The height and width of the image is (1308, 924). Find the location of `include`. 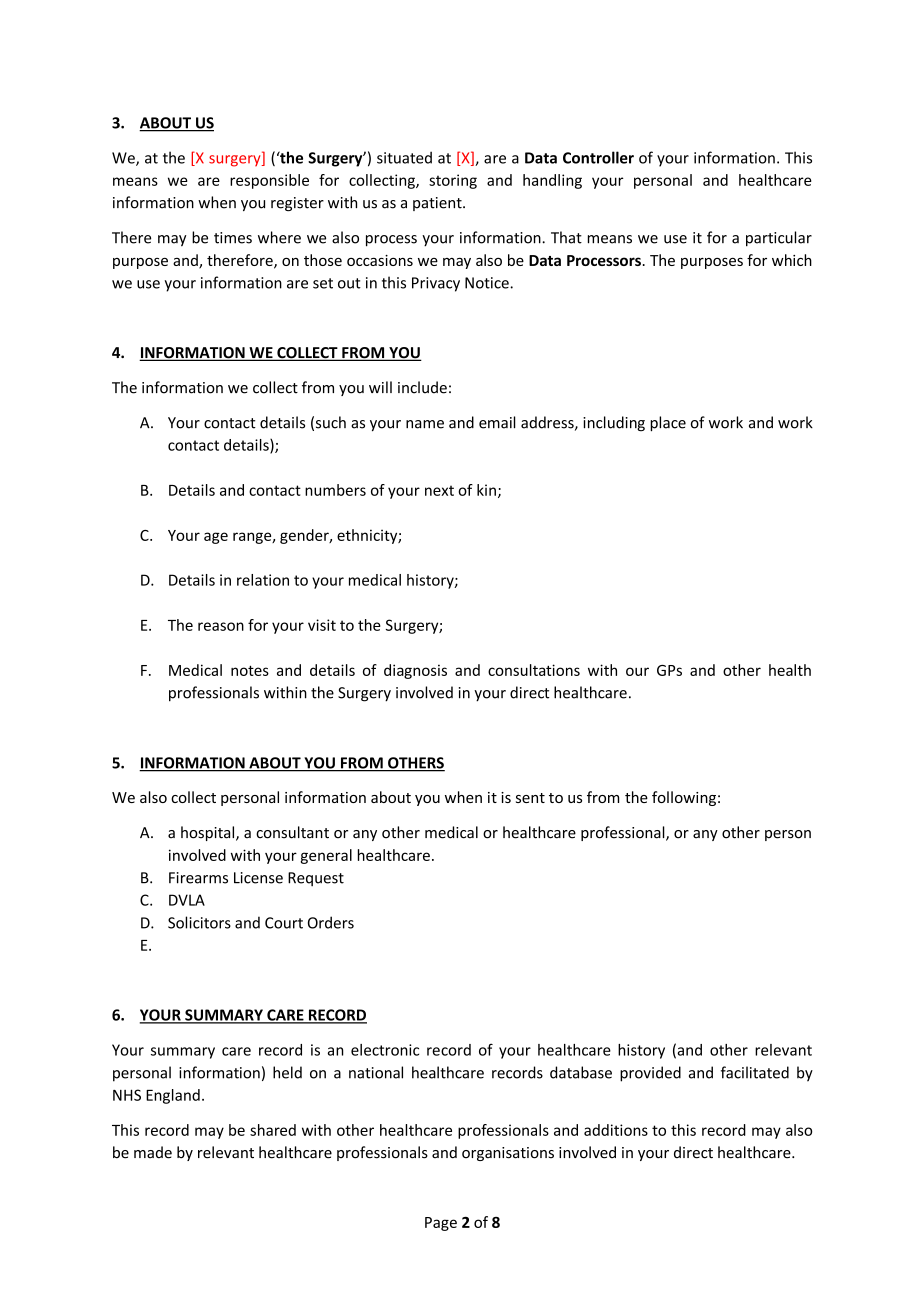

include is located at coordinates (422, 387).
